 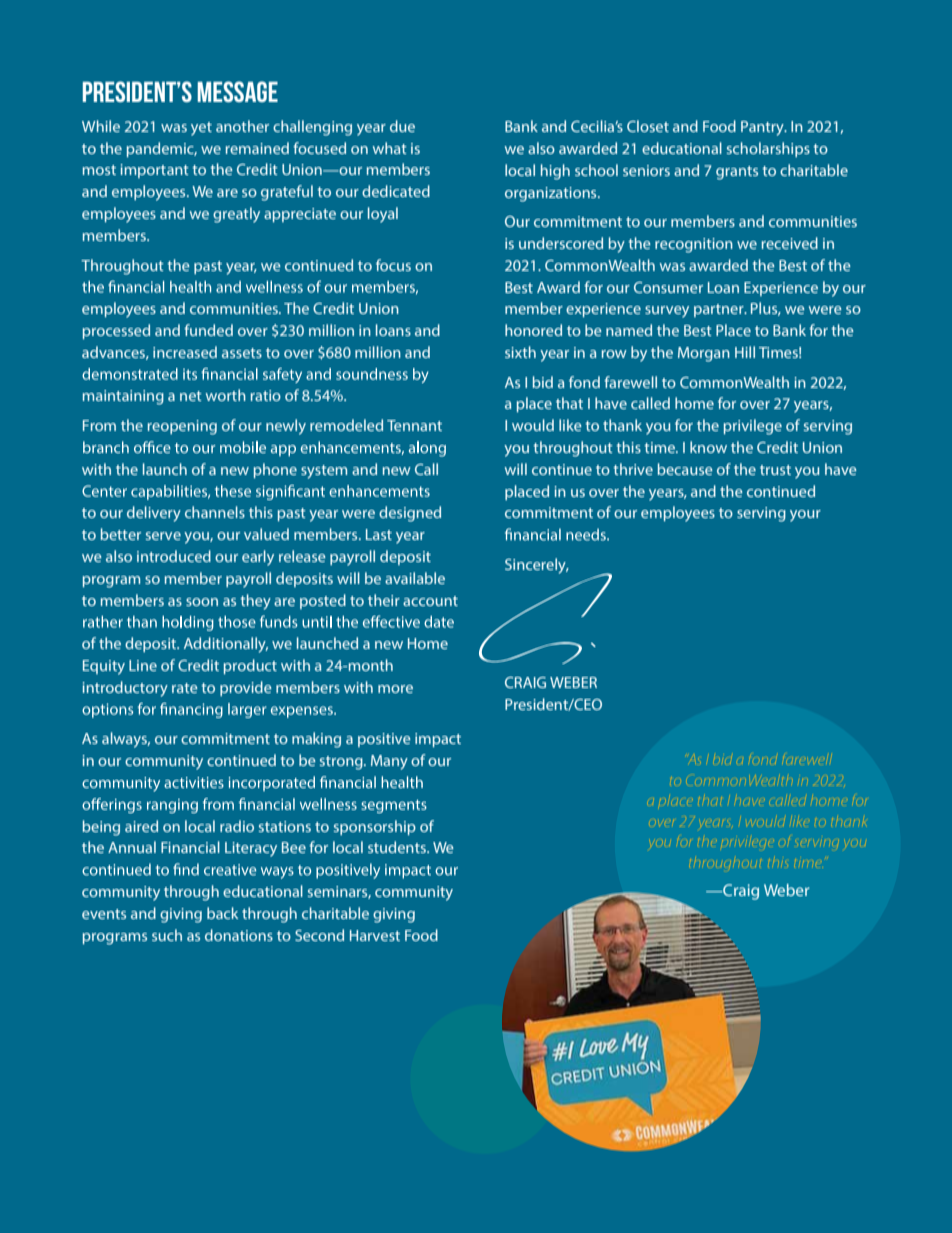 What do you see at coordinates (398, 847) in the screenshot?
I see `students` at bounding box center [398, 847].
